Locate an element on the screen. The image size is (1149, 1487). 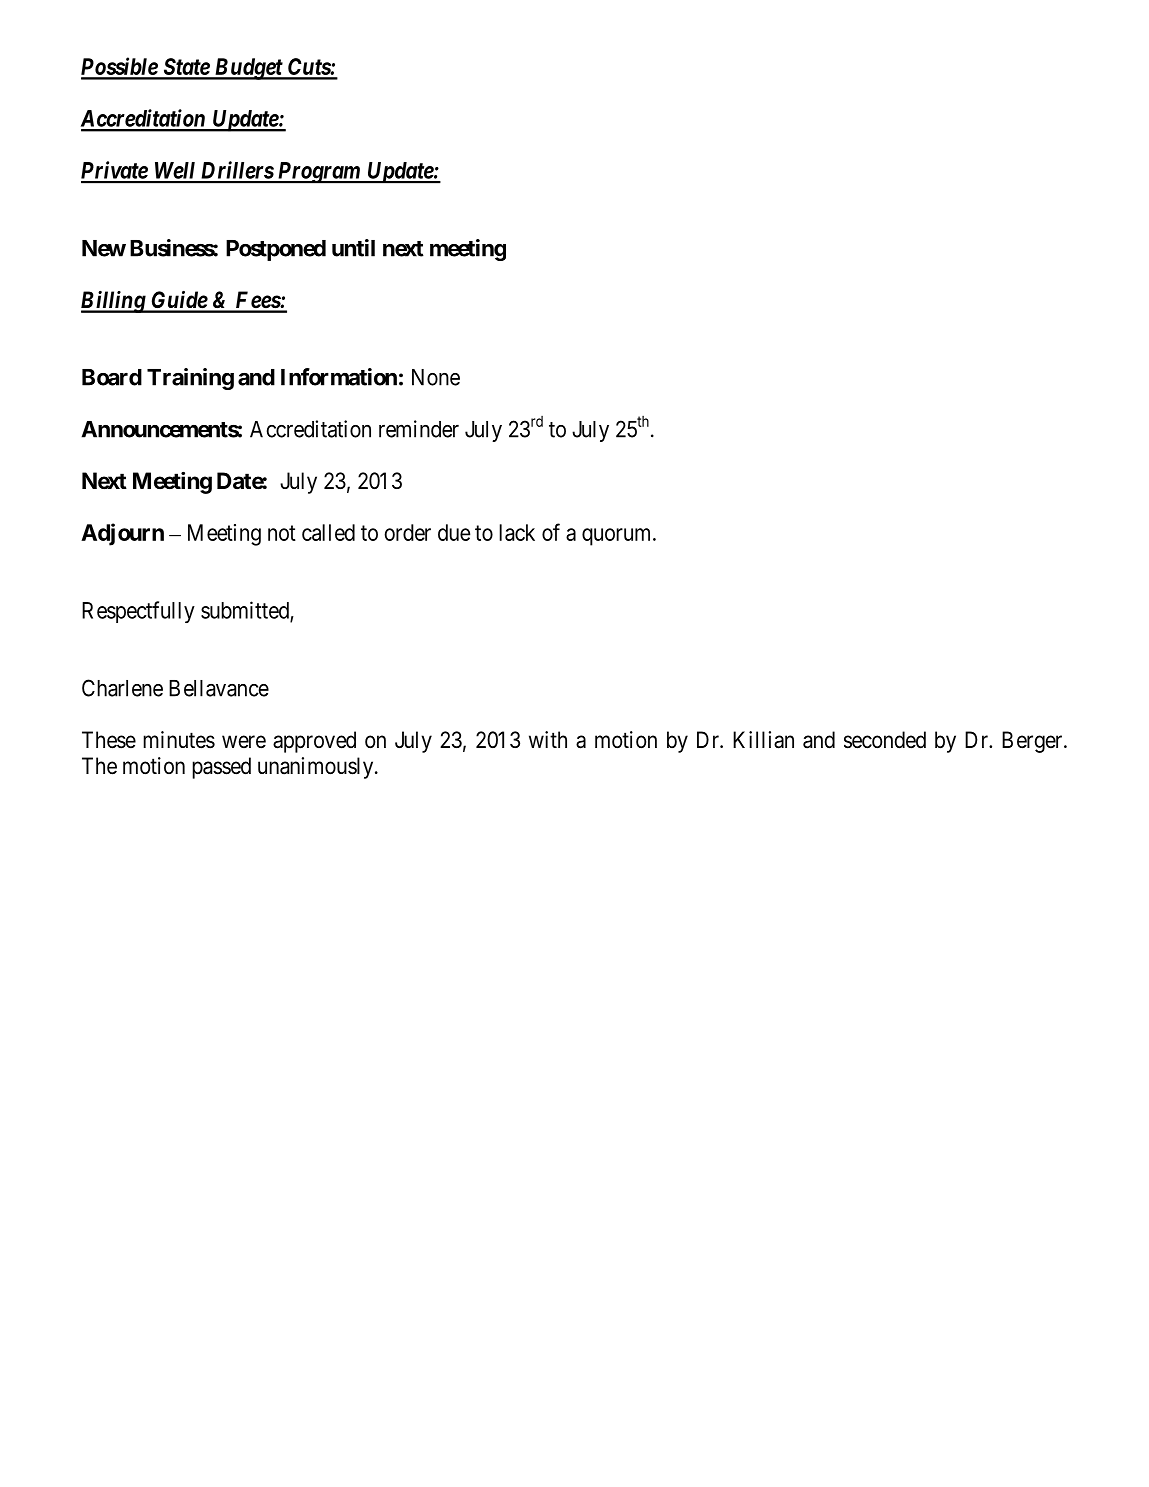
Program is located at coordinates (318, 173).
